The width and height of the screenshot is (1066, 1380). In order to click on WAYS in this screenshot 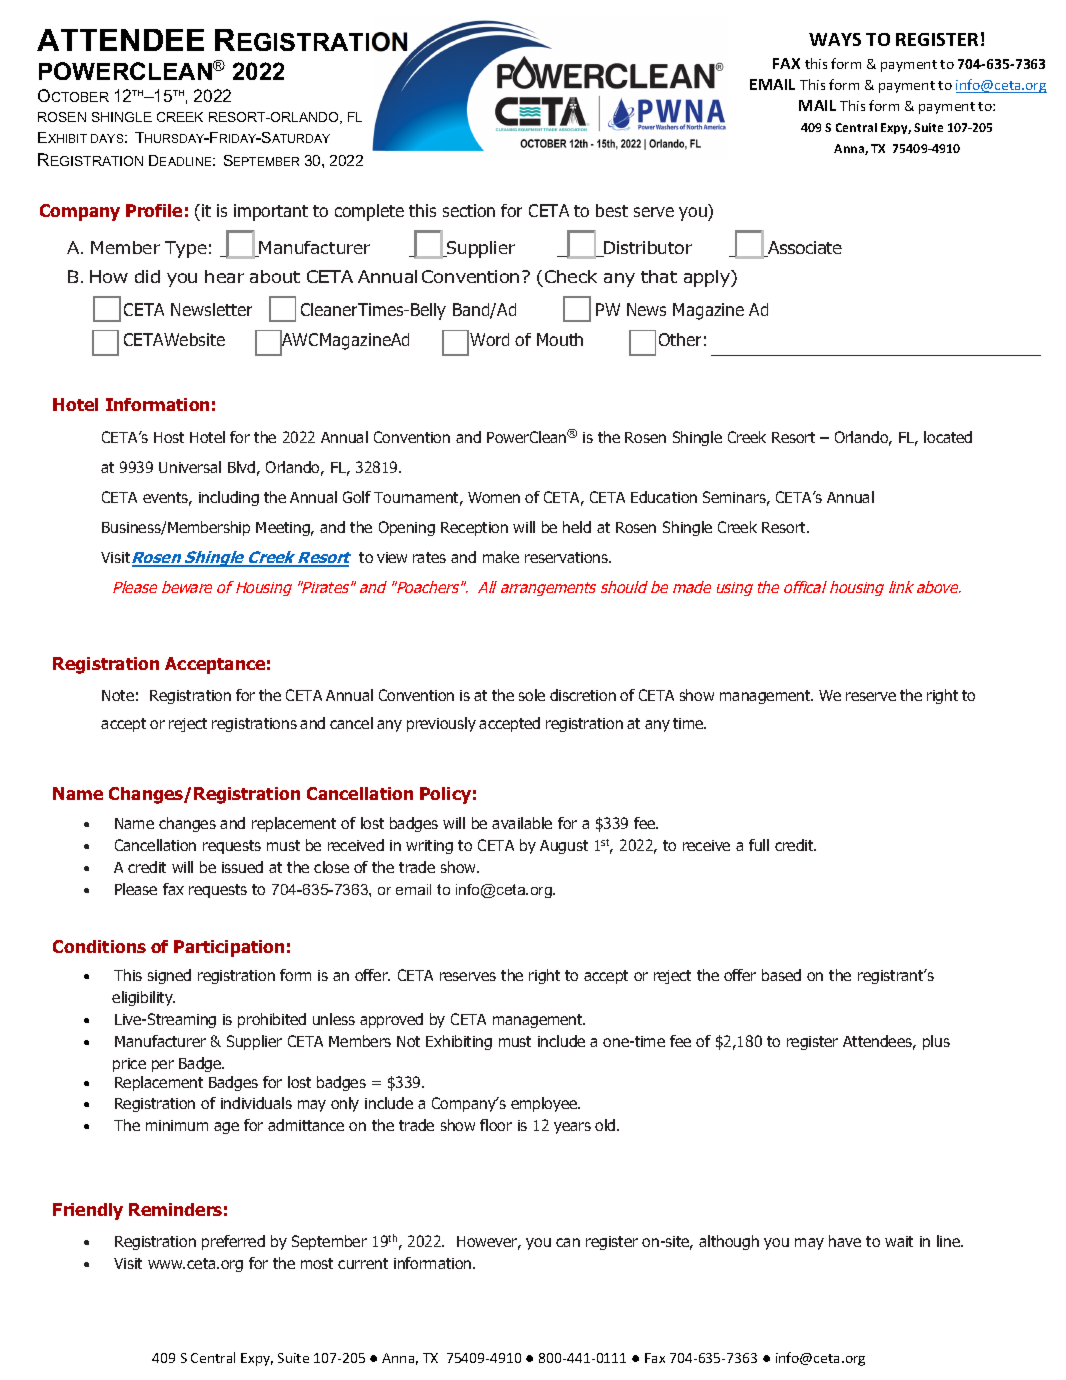, I will do `click(835, 39)`.
